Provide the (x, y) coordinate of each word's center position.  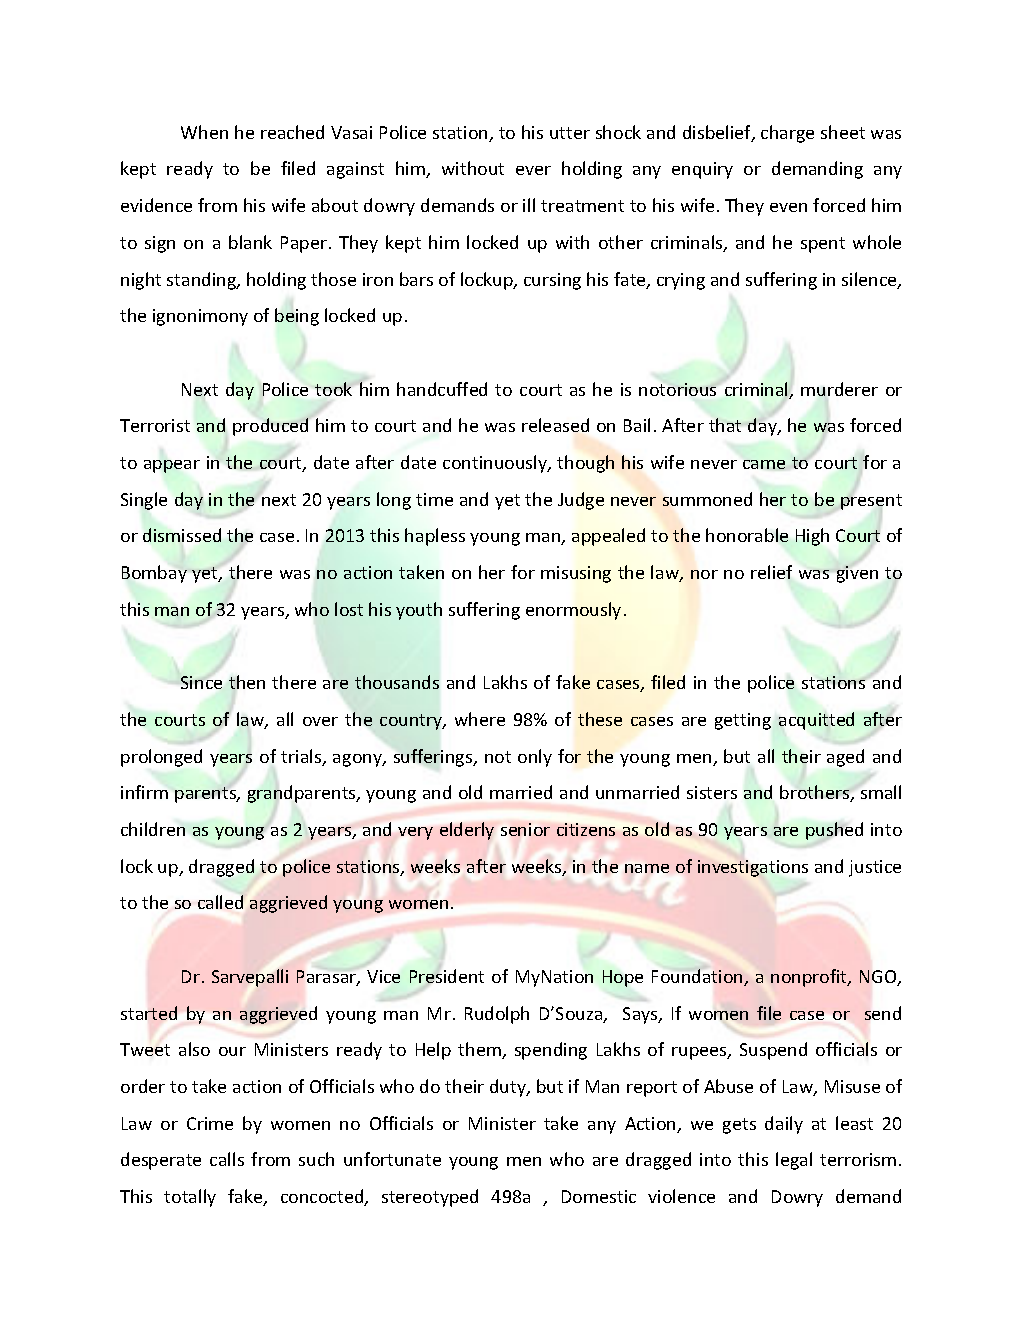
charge (787, 134)
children (153, 829)
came (764, 464)
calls (227, 1159)
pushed (834, 831)
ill (529, 205)
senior (525, 829)
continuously (496, 464)
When (204, 132)
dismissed (182, 535)
